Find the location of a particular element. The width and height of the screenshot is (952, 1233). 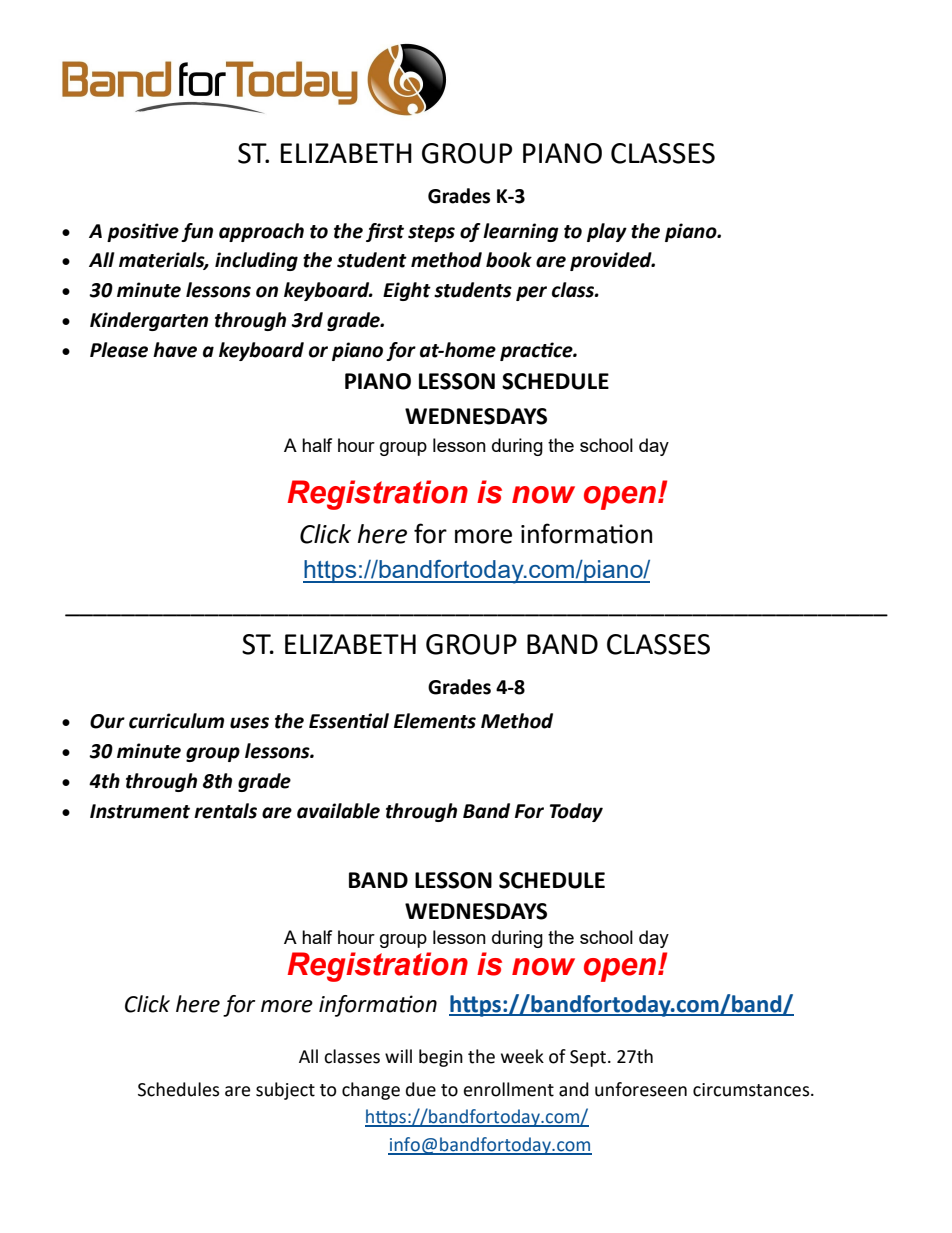

begin is located at coordinates (441, 1058).
